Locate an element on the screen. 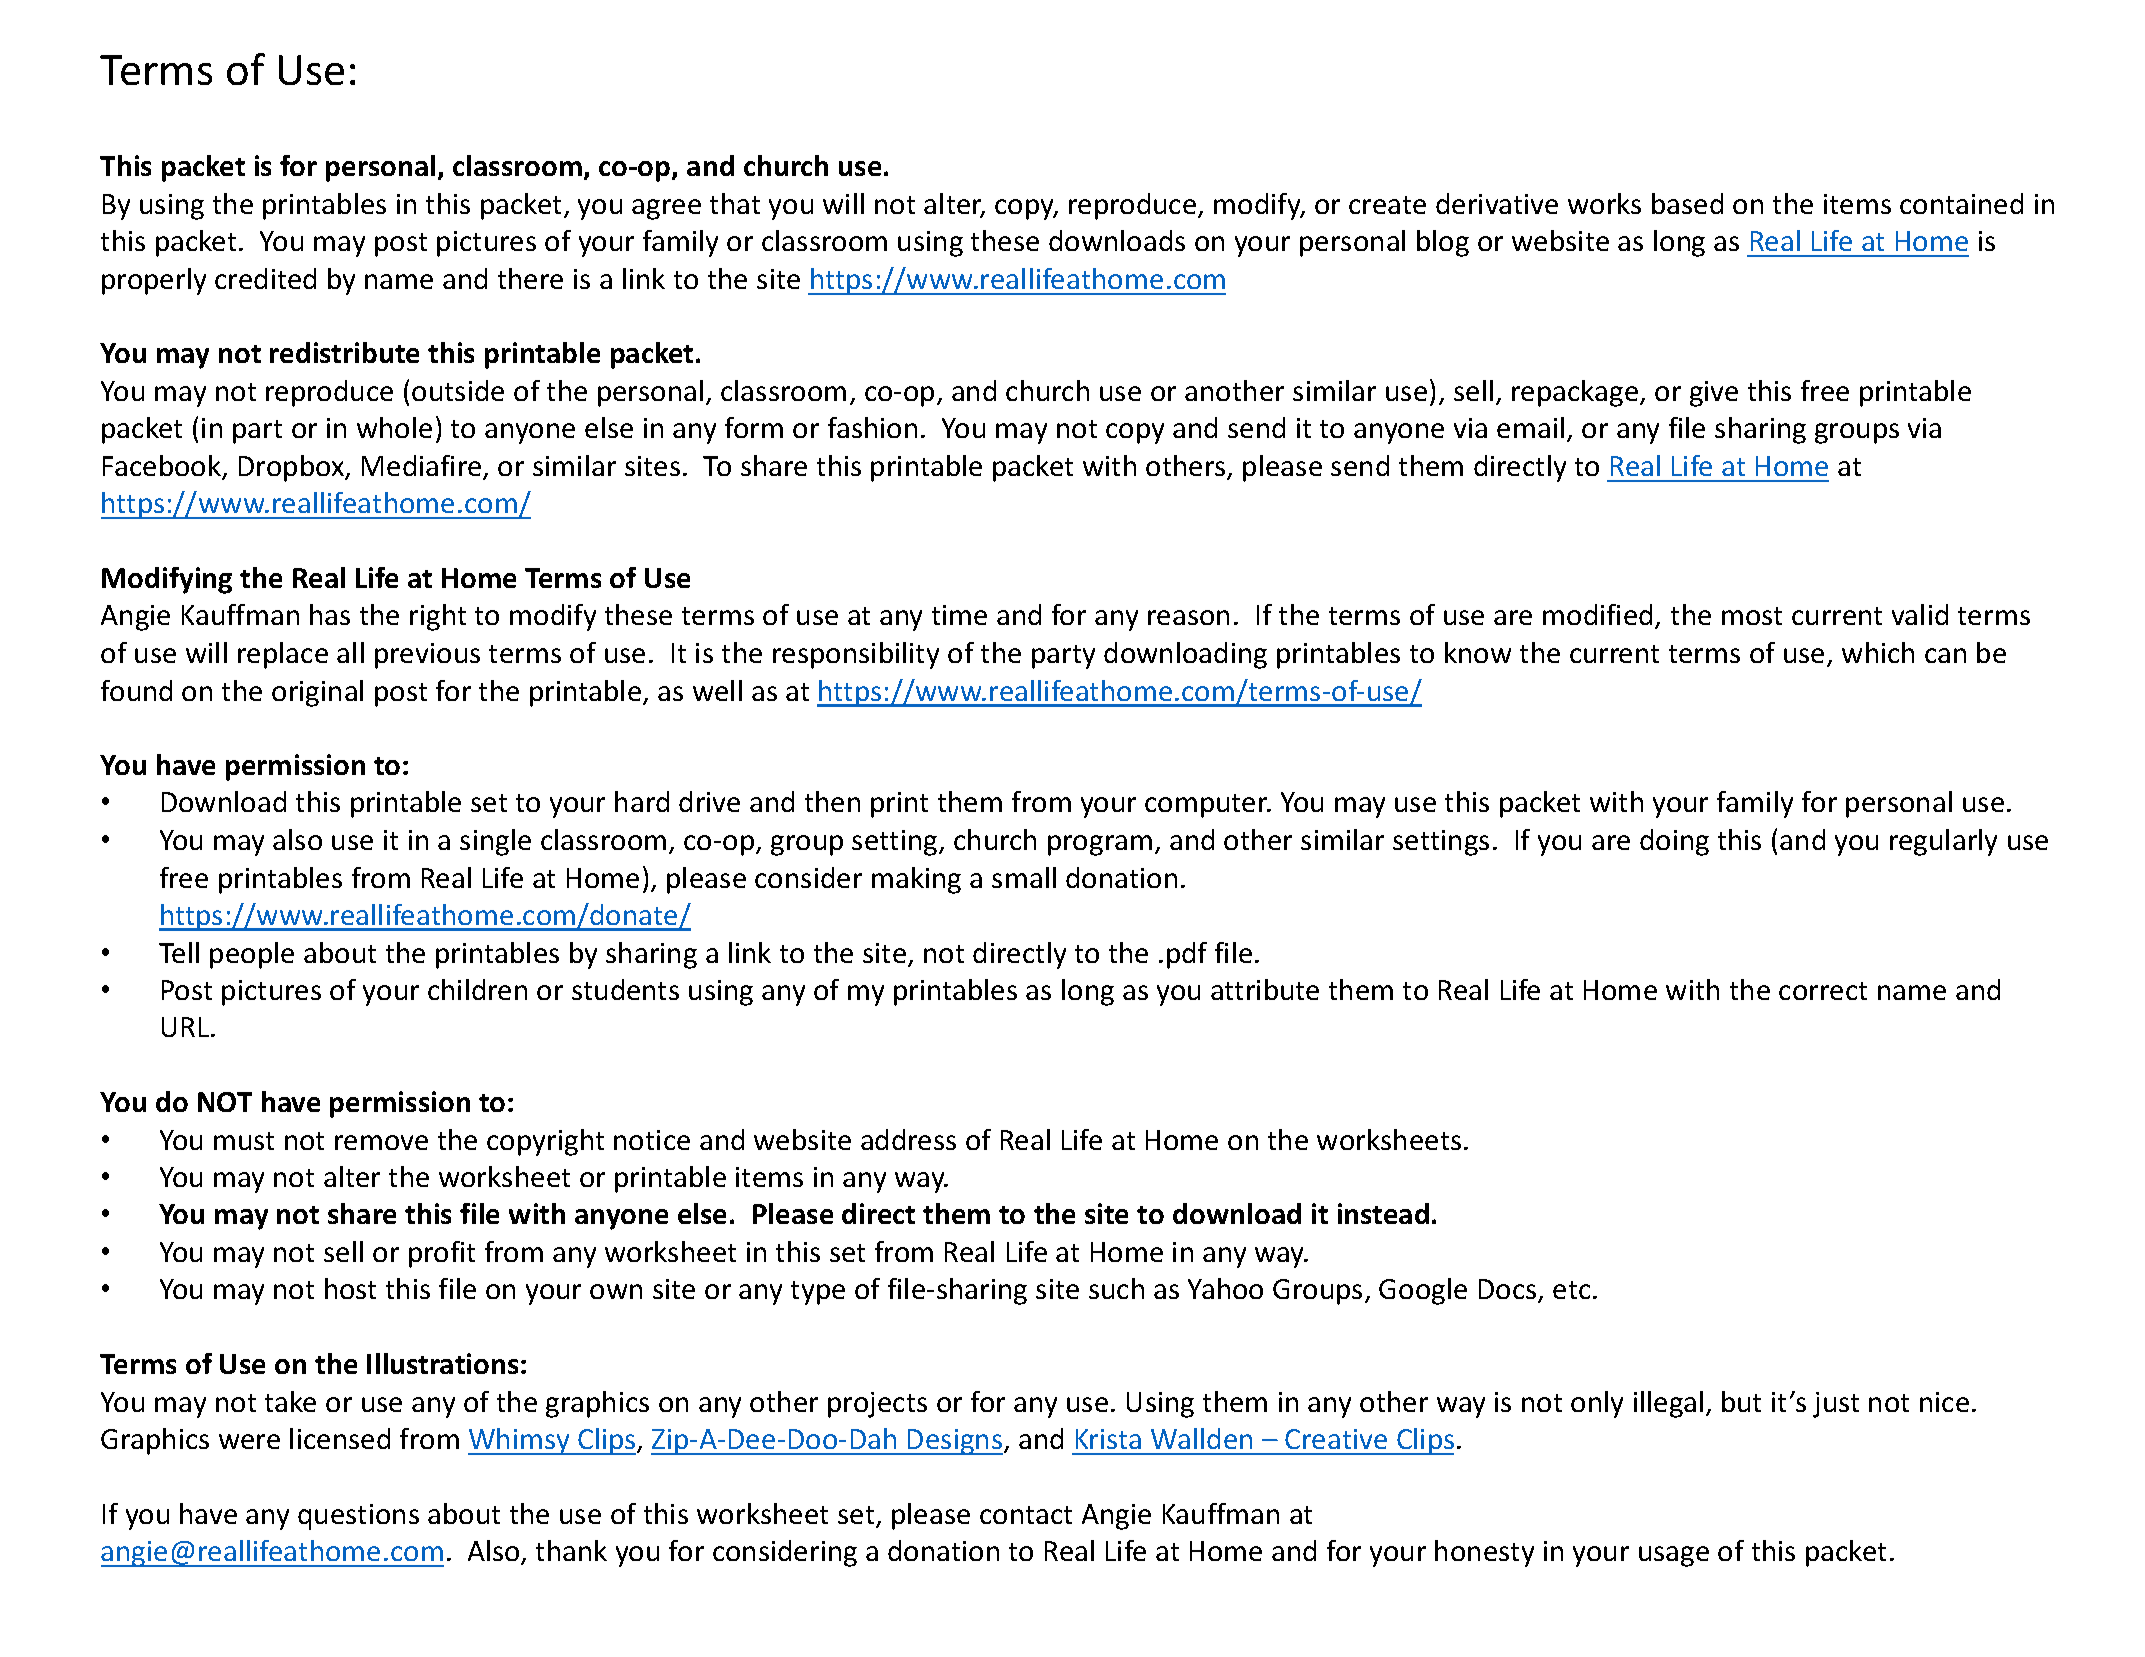 Image resolution: width=2145 pixels, height=1657 pixels. small is located at coordinates (1024, 877).
